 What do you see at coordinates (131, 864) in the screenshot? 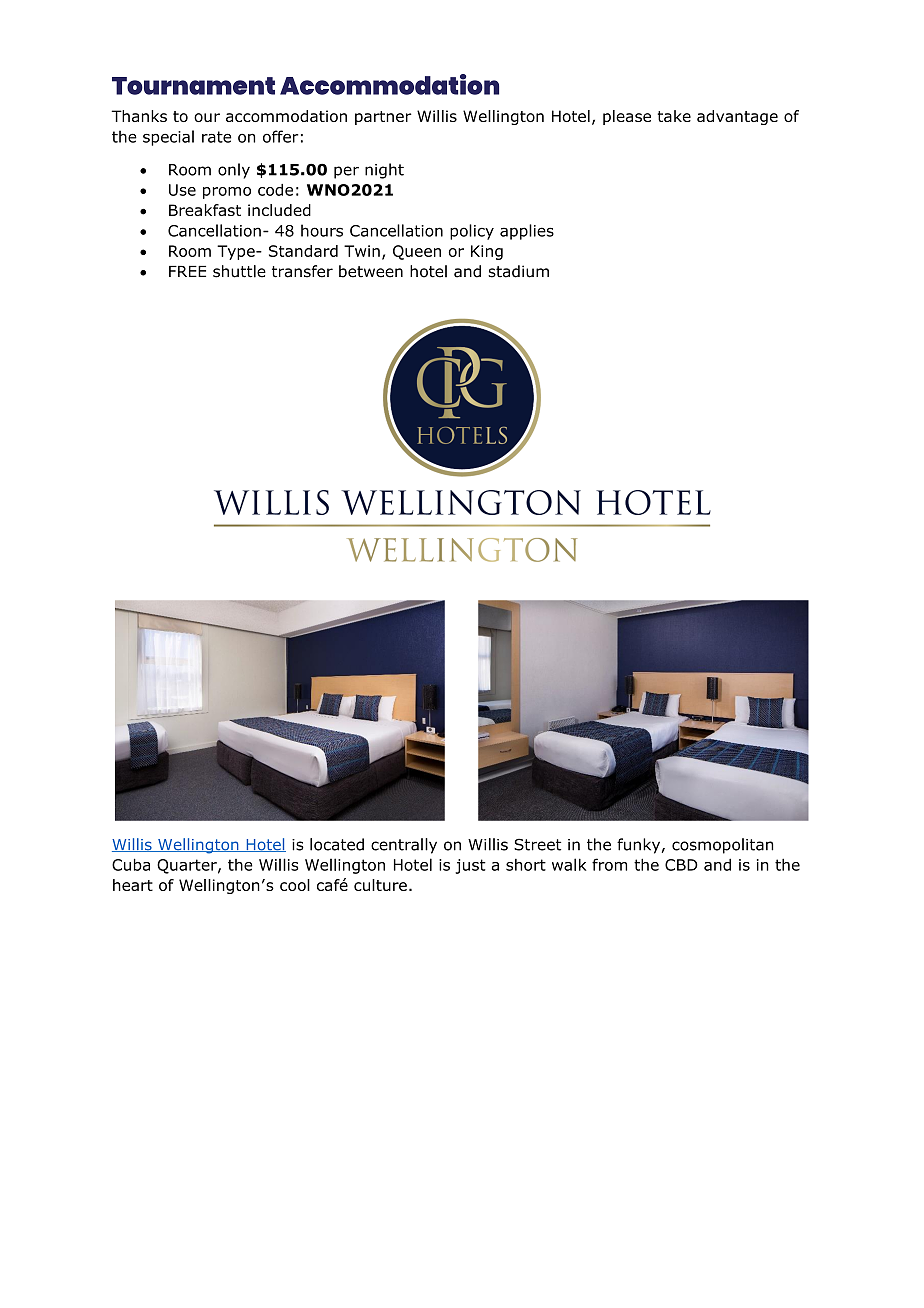
I see `Cuba` at bounding box center [131, 864].
